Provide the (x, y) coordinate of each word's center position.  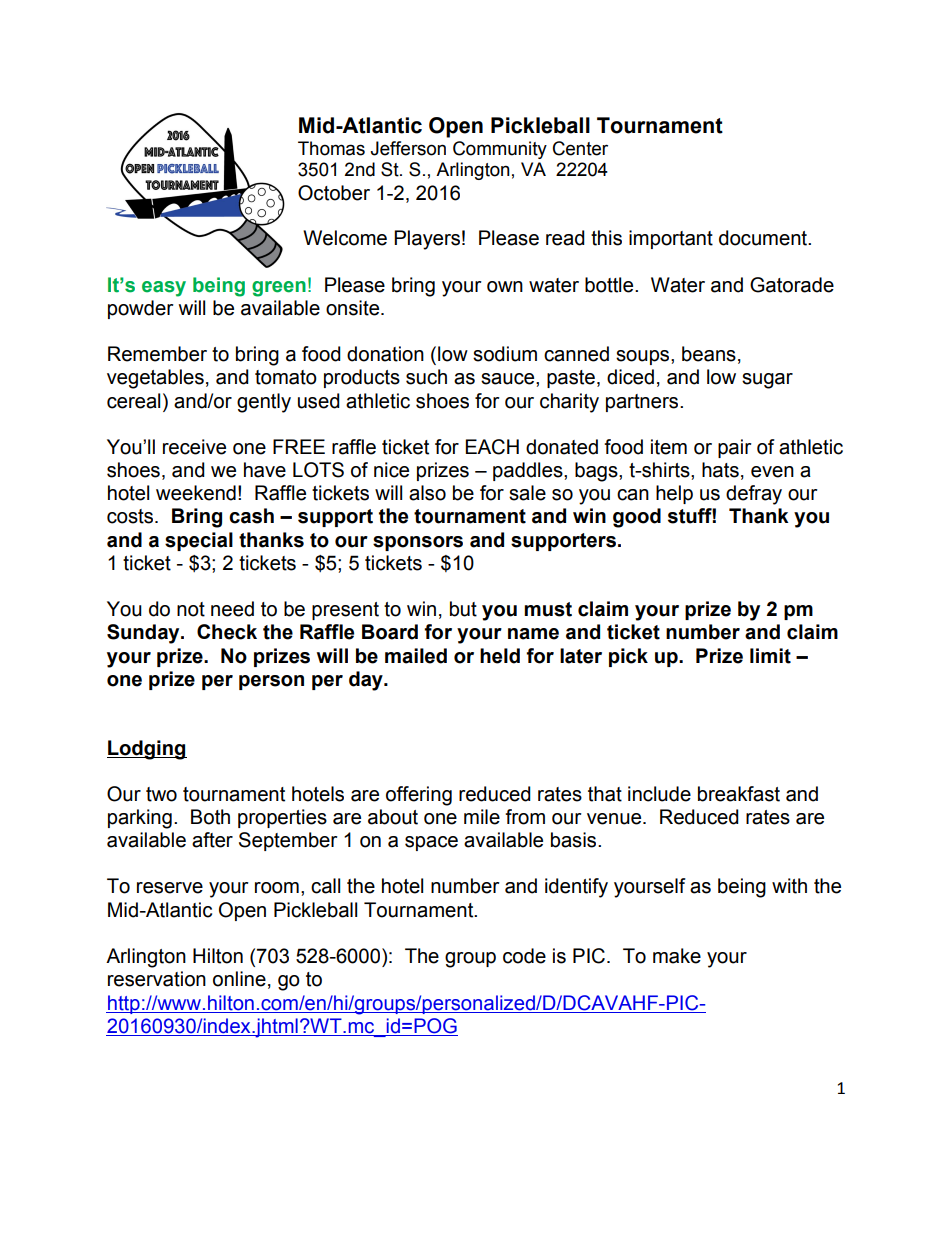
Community (500, 150)
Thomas (331, 148)
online (239, 979)
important (671, 239)
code (524, 956)
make (677, 956)
